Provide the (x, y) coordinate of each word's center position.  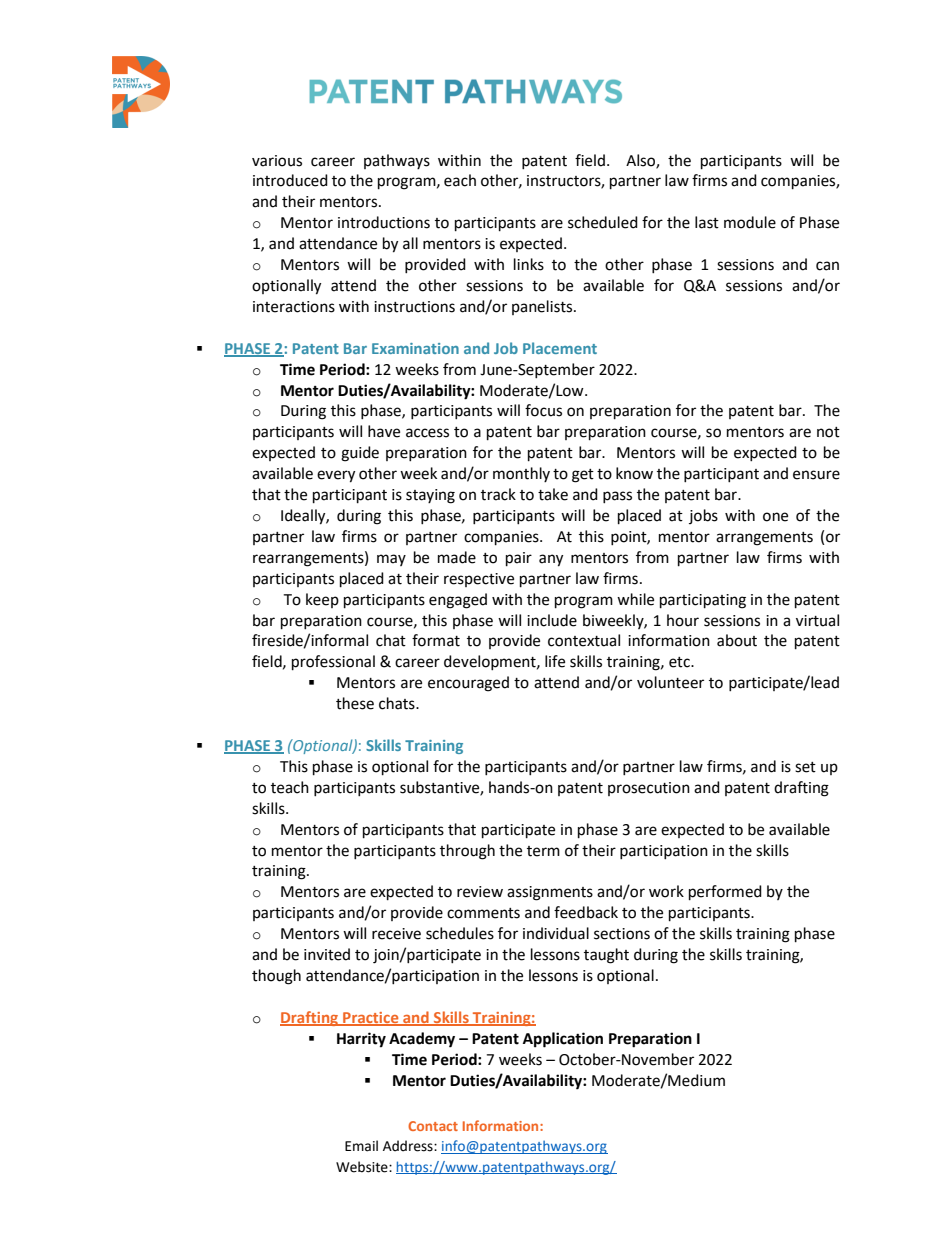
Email (361, 1146)
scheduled (603, 222)
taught (606, 956)
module (750, 222)
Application (563, 1040)
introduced (290, 180)
